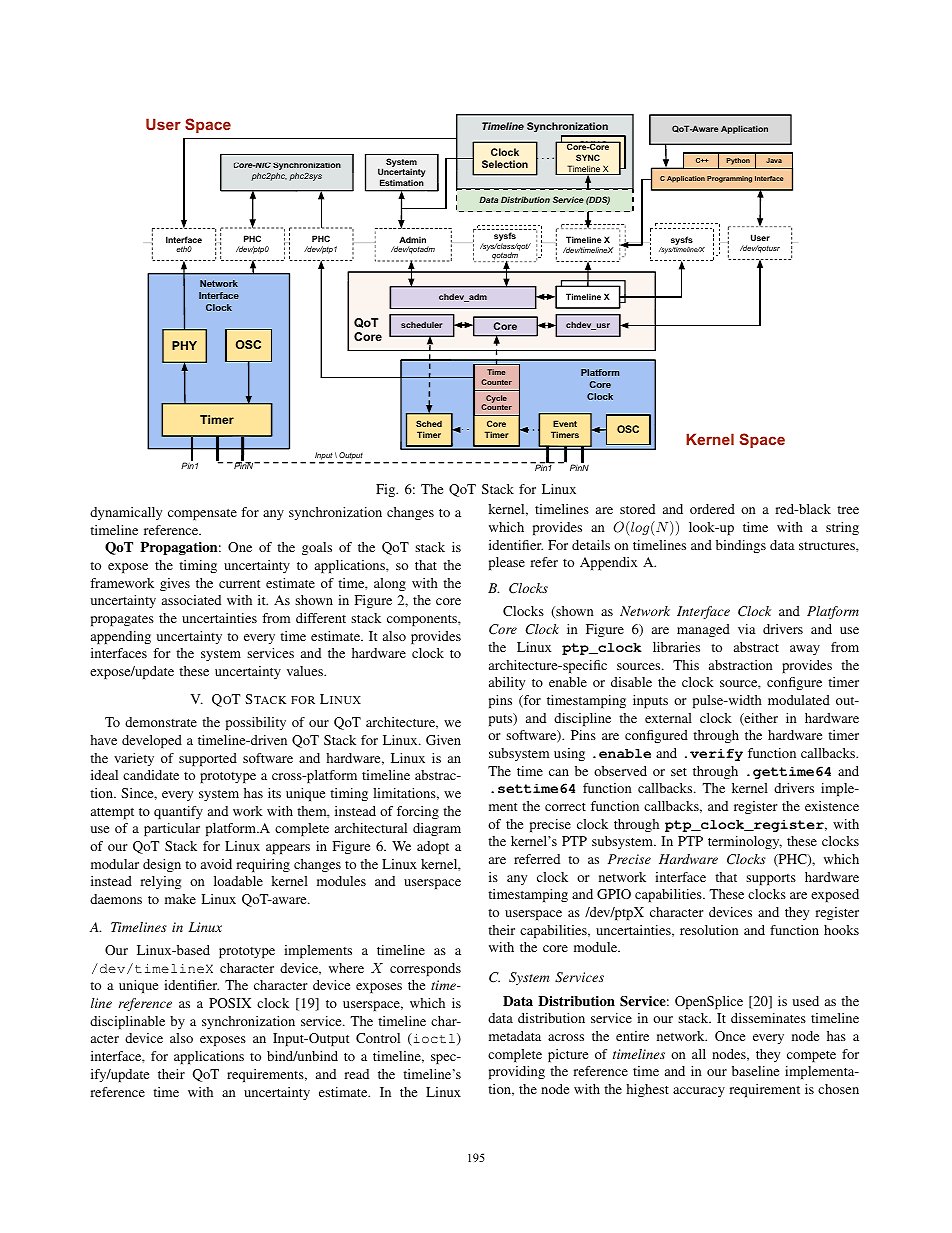 Image resolution: width=952 pixels, height=1233 pixels. Describe the element at coordinates (507, 683) in the page. I see `ability` at that location.
